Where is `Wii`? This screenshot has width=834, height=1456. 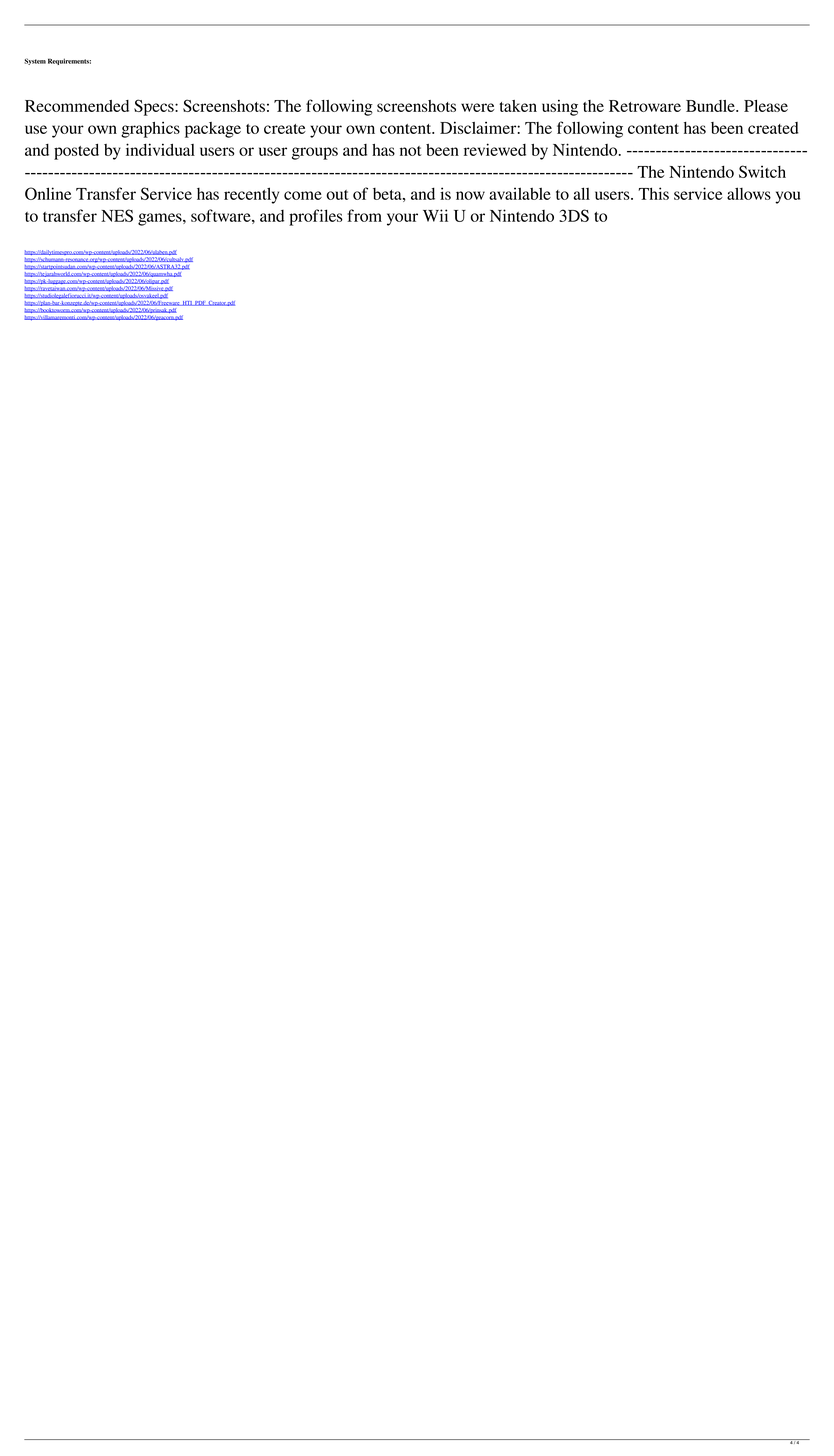
Wii is located at coordinates (435, 215).
